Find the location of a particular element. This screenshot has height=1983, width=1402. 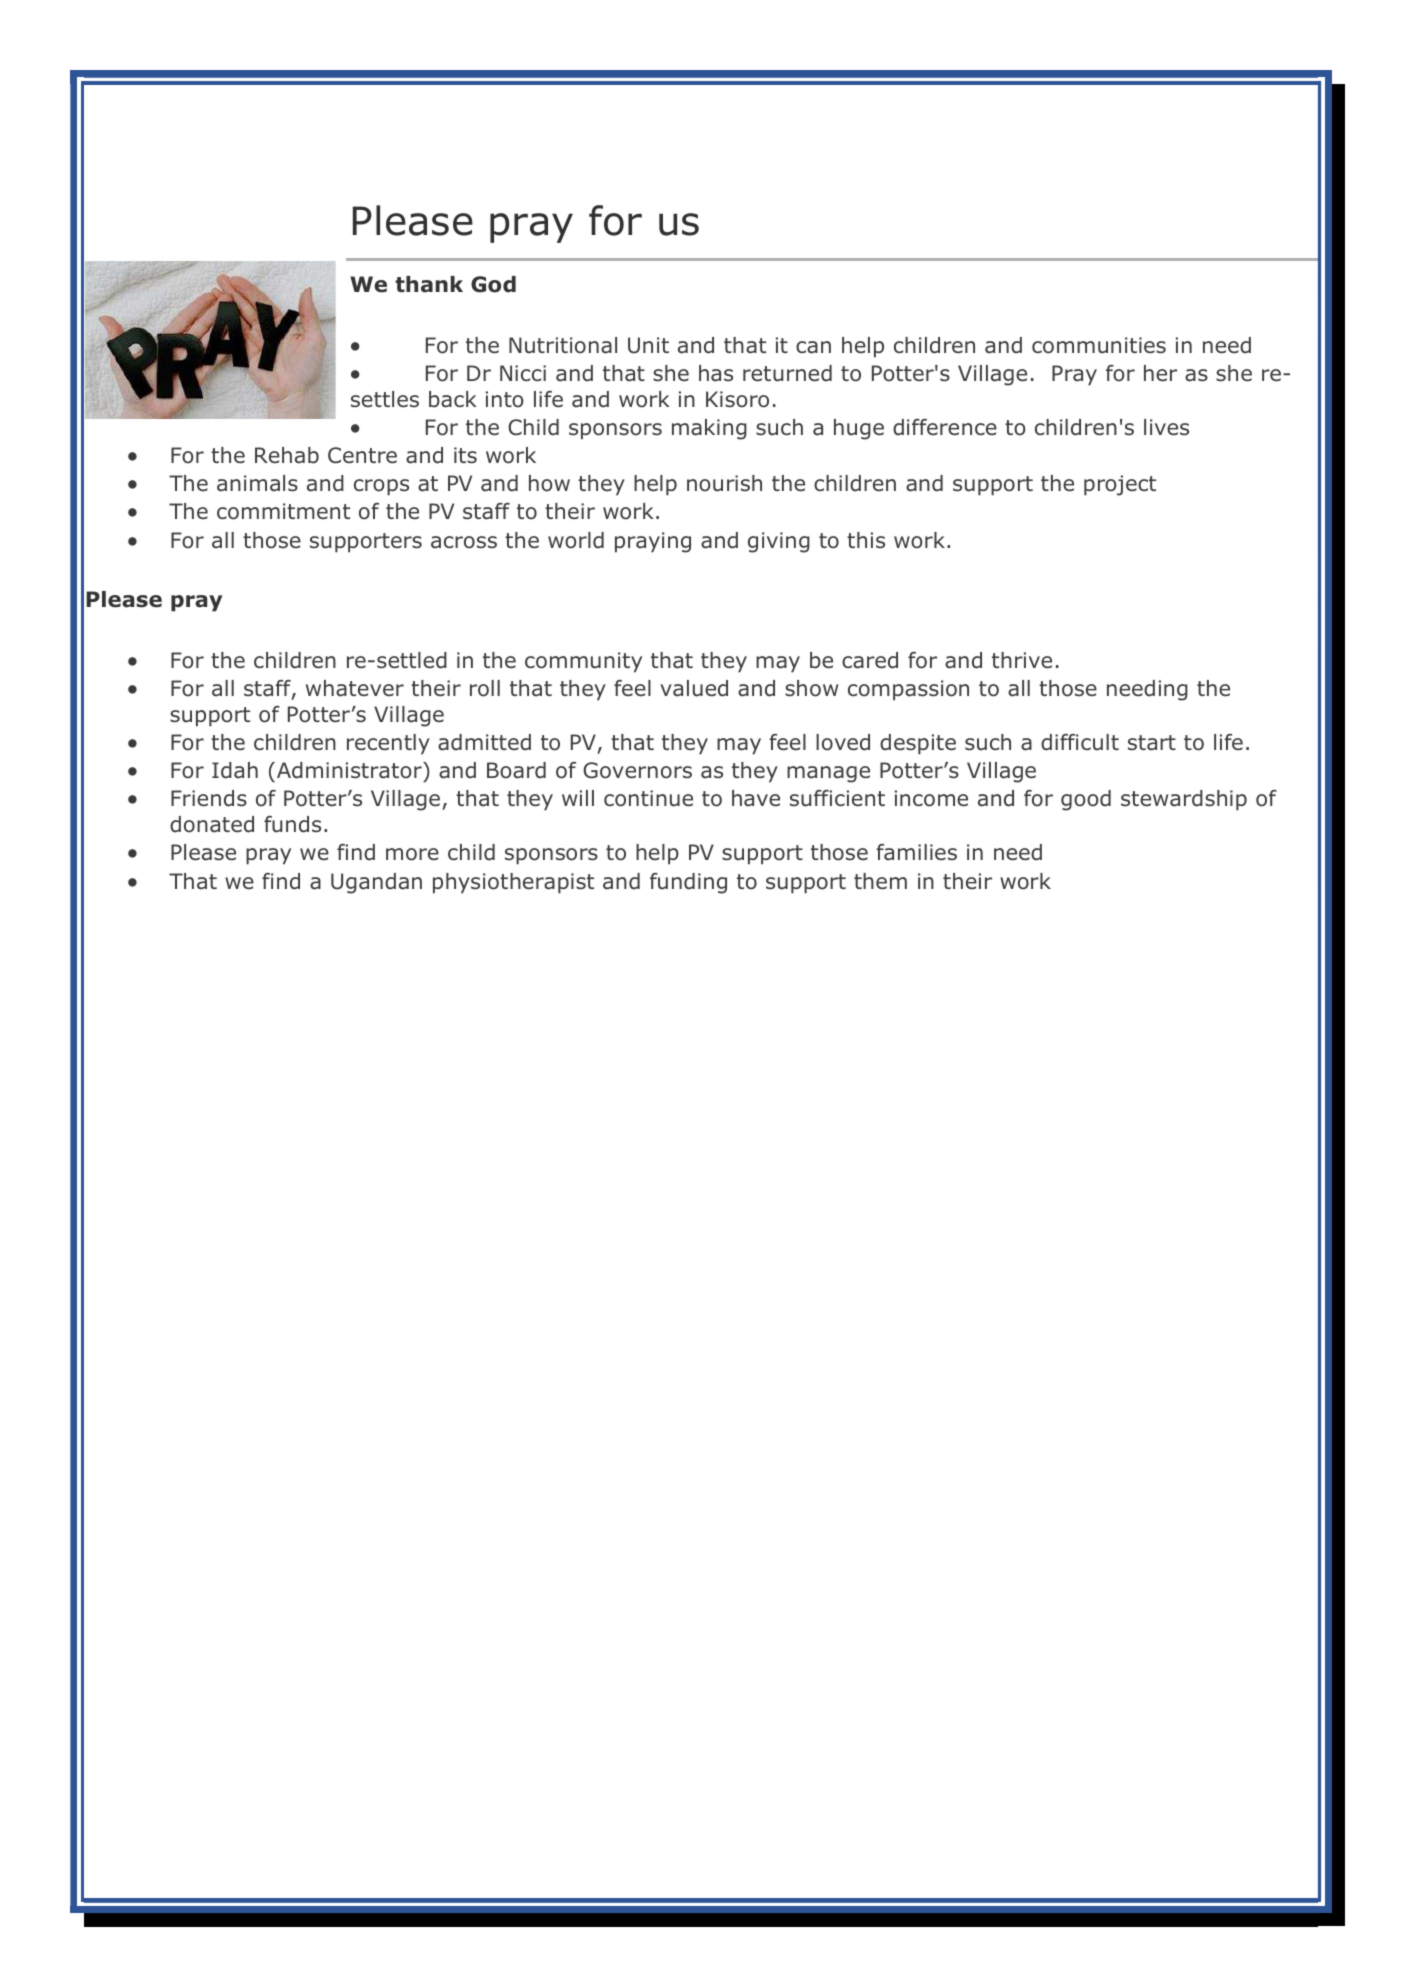

valued is located at coordinates (694, 688).
